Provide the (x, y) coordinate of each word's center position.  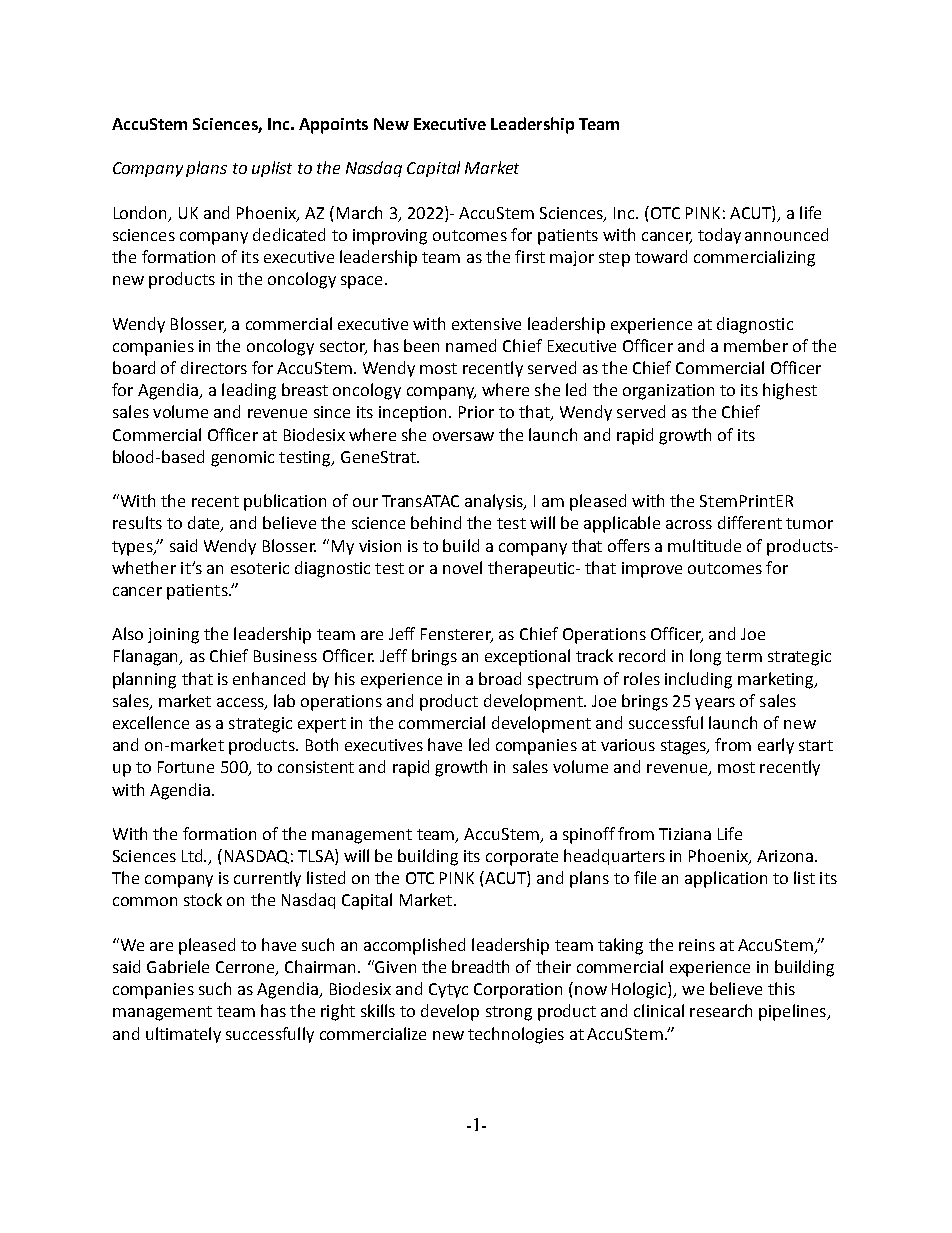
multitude (704, 545)
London (142, 213)
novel (462, 567)
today (719, 236)
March (359, 212)
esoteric (260, 568)
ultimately (183, 1035)
